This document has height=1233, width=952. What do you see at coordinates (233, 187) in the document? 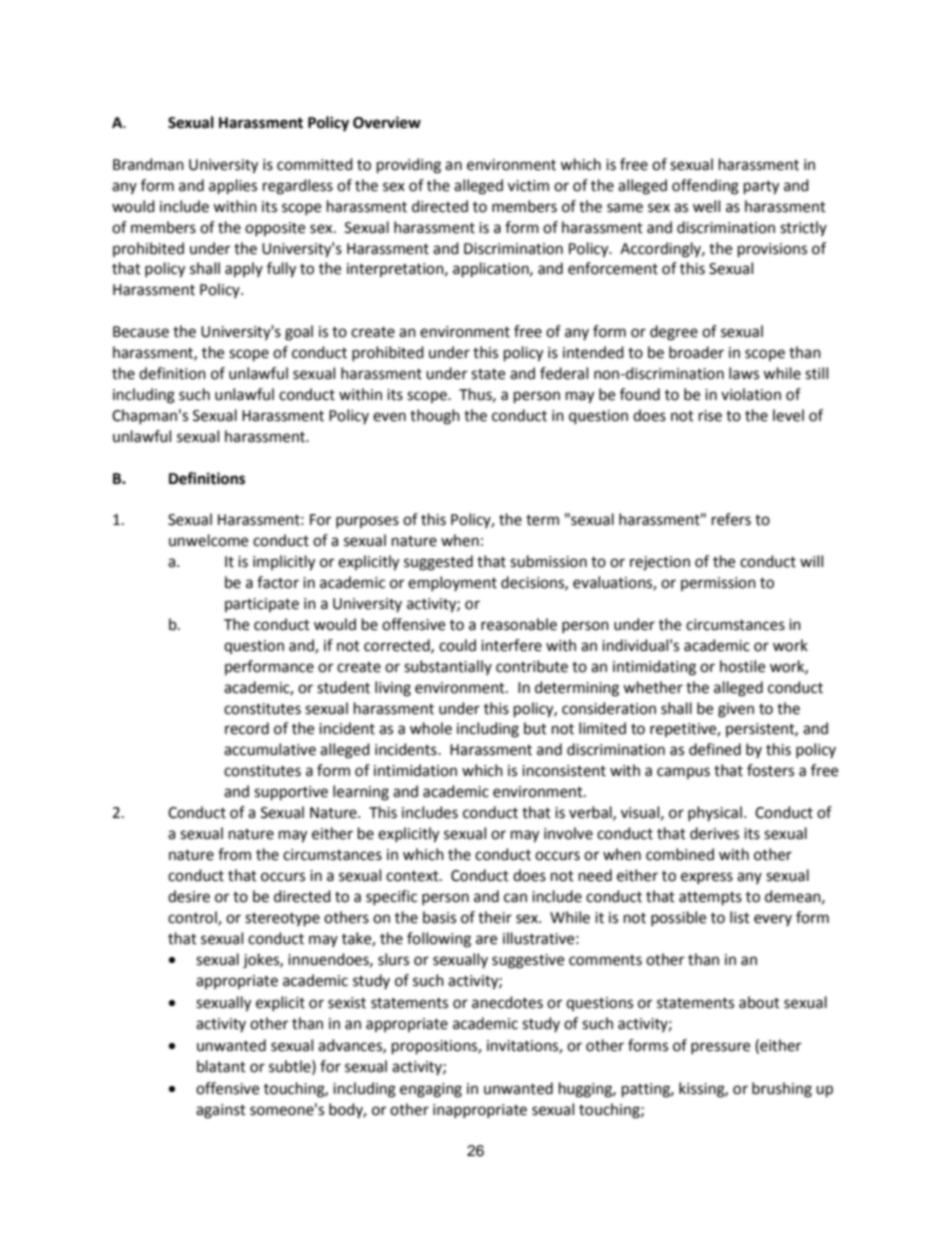
I see `applies` at bounding box center [233, 187].
